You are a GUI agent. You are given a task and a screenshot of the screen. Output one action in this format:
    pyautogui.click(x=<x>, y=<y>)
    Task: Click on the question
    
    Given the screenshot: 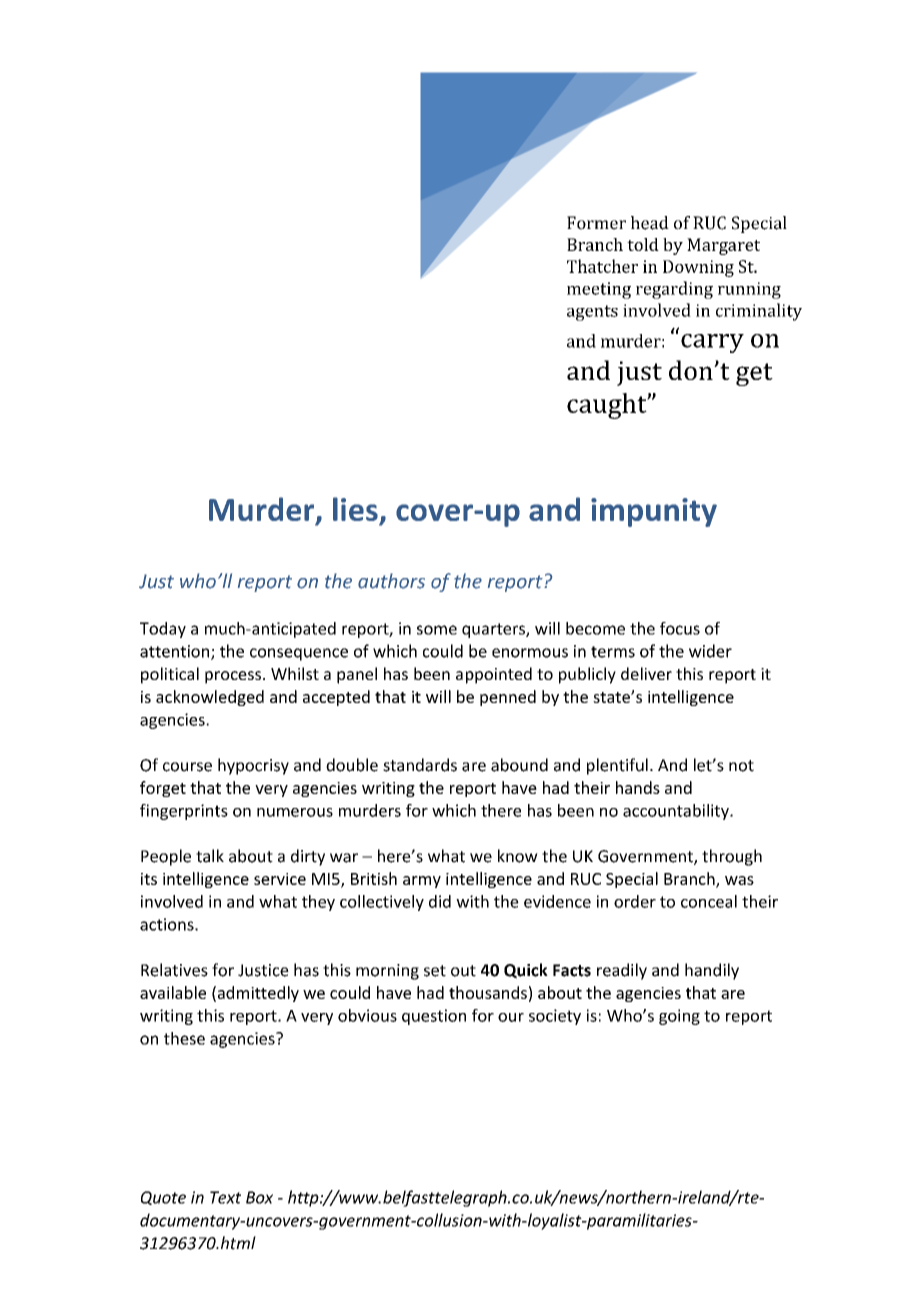 What is the action you would take?
    pyautogui.click(x=434, y=1017)
